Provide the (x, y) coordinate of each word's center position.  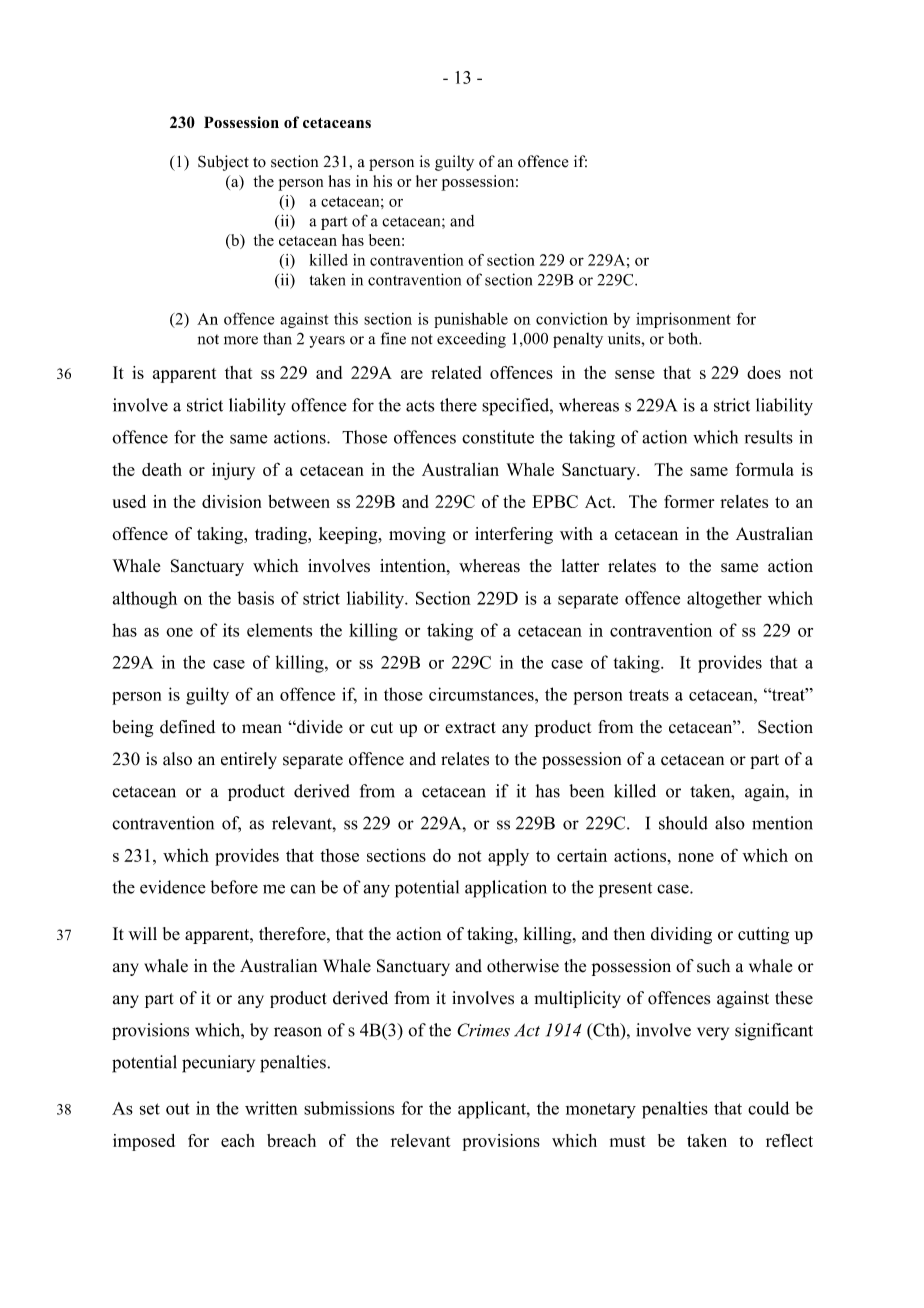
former (689, 501)
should (683, 823)
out (177, 1109)
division (231, 501)
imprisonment (683, 320)
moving (417, 535)
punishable (471, 320)
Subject (223, 163)
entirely (249, 760)
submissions (349, 1108)
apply (508, 857)
